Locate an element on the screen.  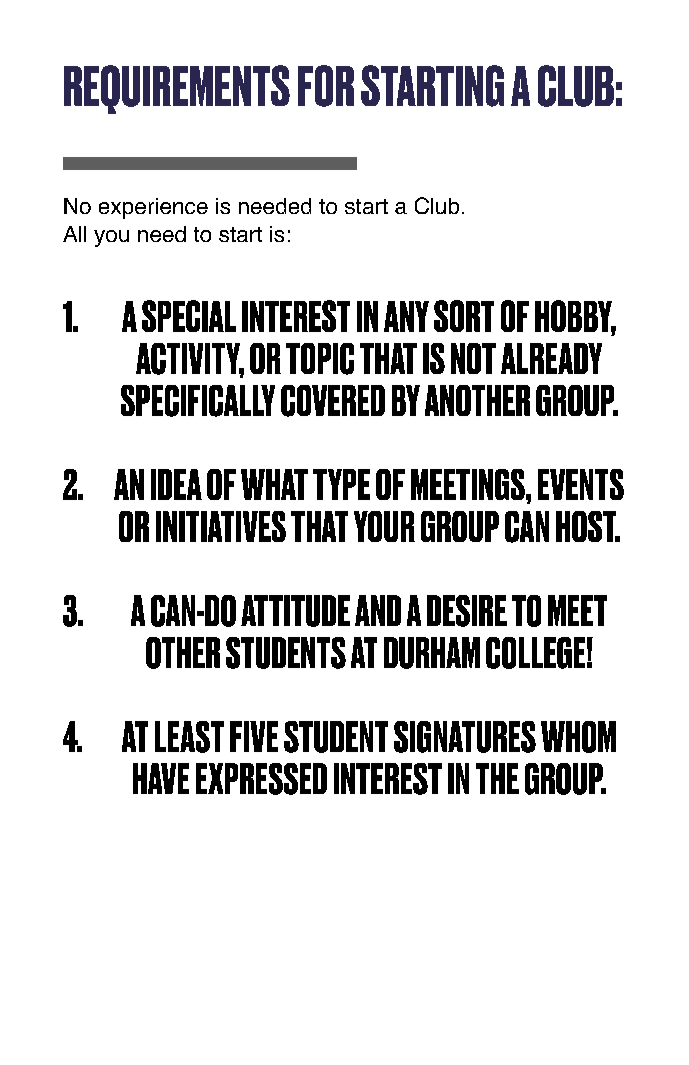
WHOM is located at coordinates (578, 737).
